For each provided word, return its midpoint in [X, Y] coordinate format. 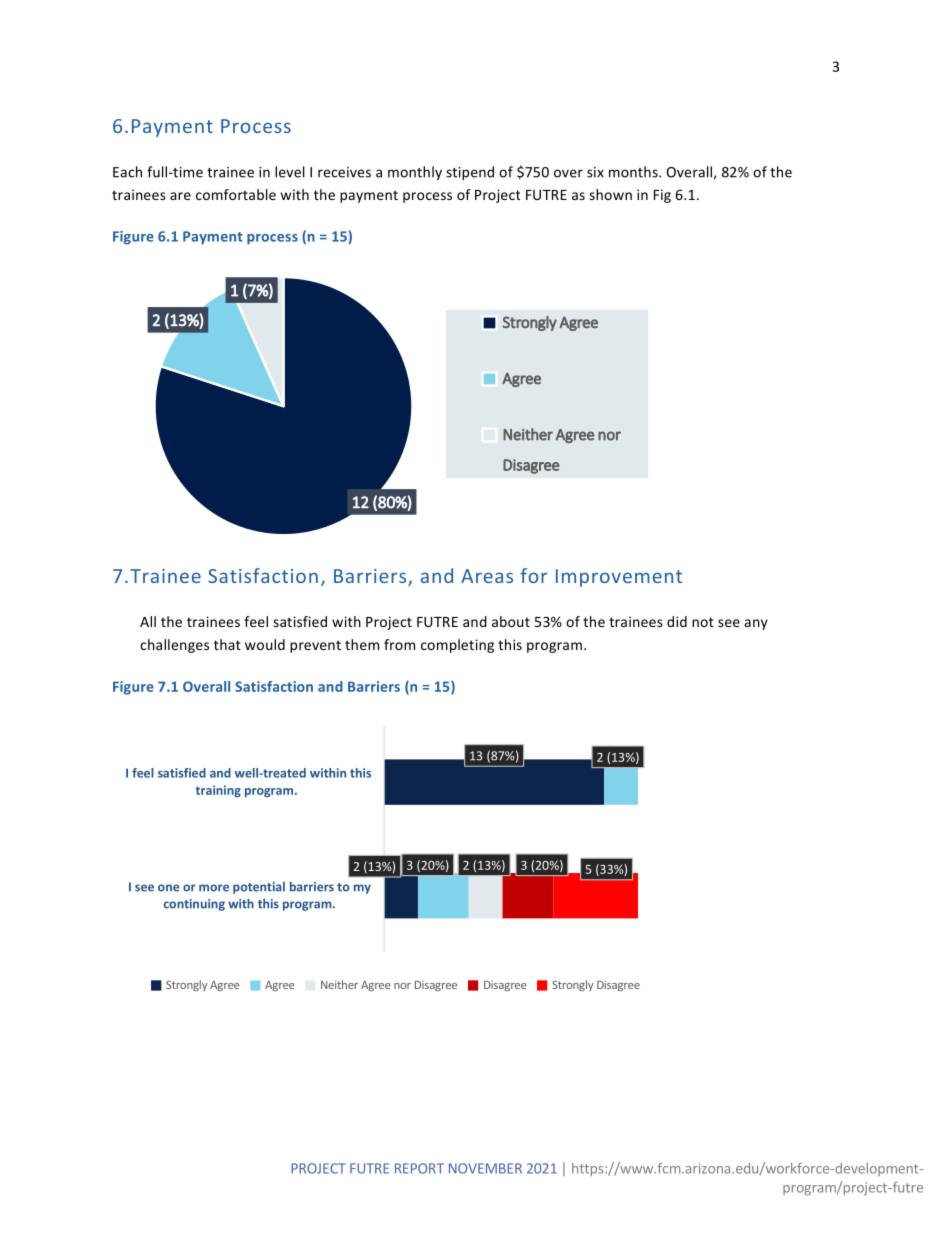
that [227, 644]
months [634, 172]
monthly [415, 173]
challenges [174, 646]
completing [457, 646]
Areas [487, 576]
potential [259, 888]
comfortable [236, 194]
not [703, 622]
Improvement [619, 578]
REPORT [419, 1168]
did [677, 621]
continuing [194, 905]
